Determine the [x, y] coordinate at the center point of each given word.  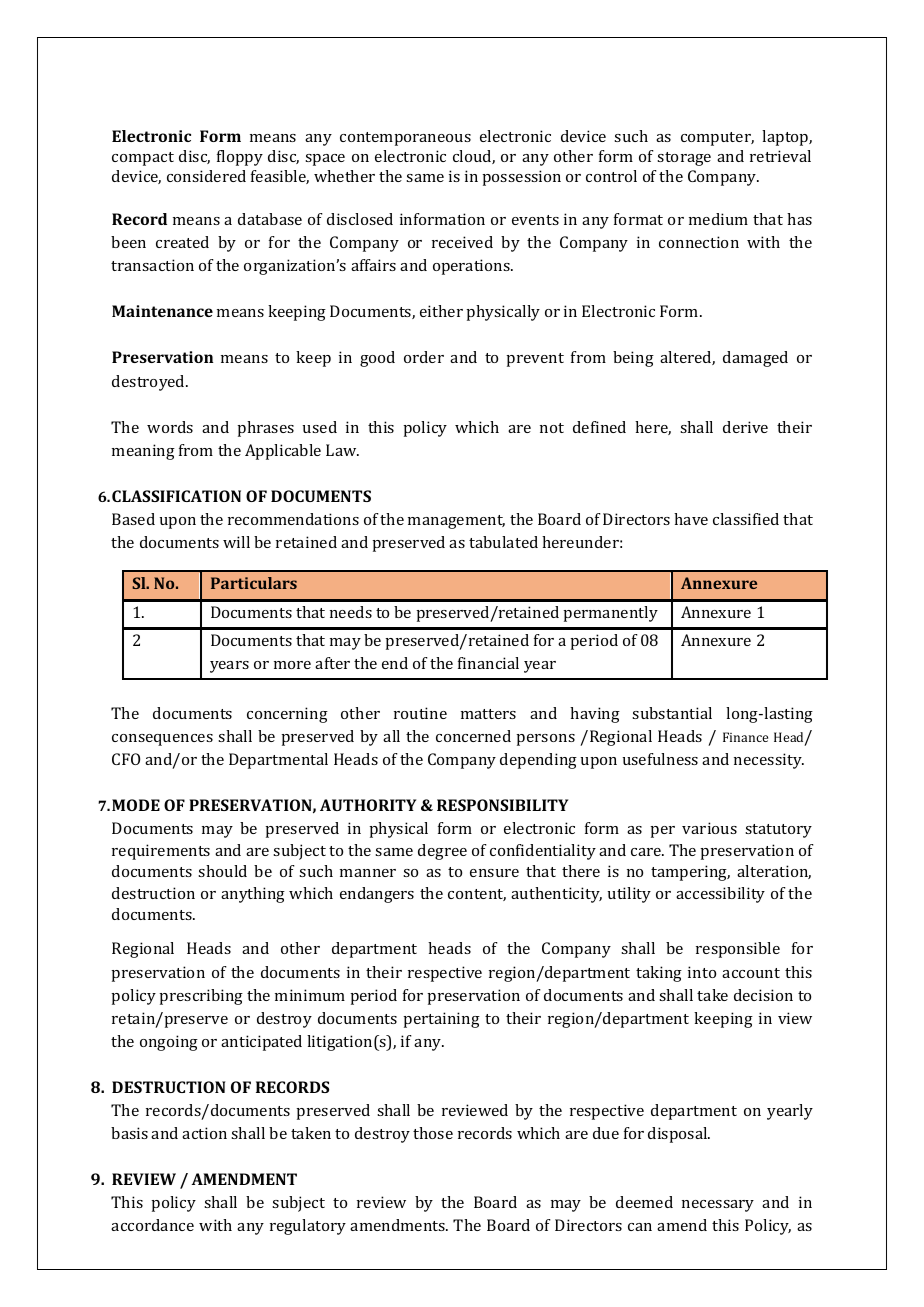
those [433, 1133]
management [456, 522]
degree [442, 852]
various [709, 828]
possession [521, 178]
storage [684, 159]
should [222, 871]
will [236, 542]
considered [206, 176]
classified [746, 519]
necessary [718, 1206]
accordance [152, 1225]
